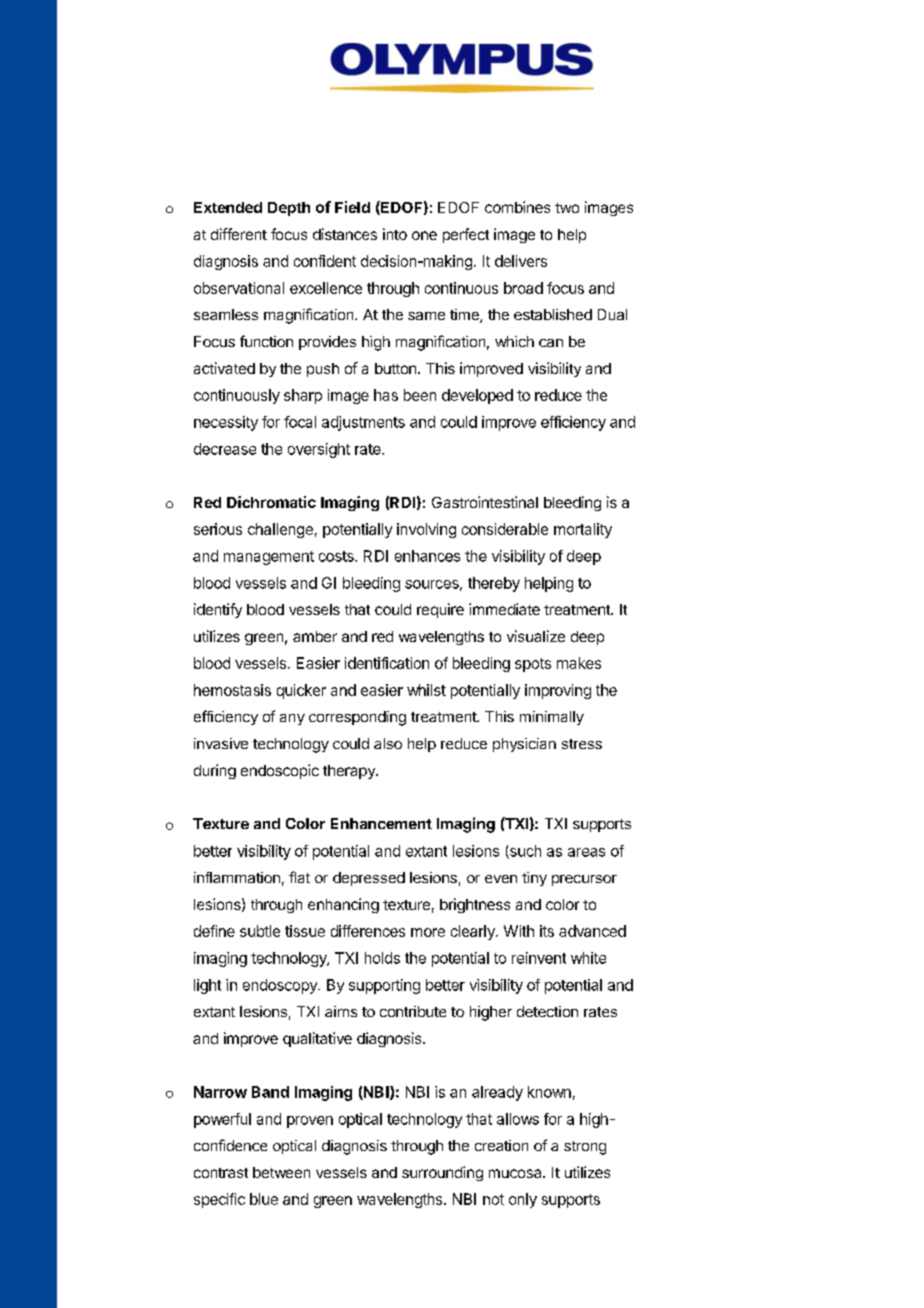 The width and height of the image is (924, 1308). Describe the element at coordinates (567, 208) in the image. I see `two` at that location.
